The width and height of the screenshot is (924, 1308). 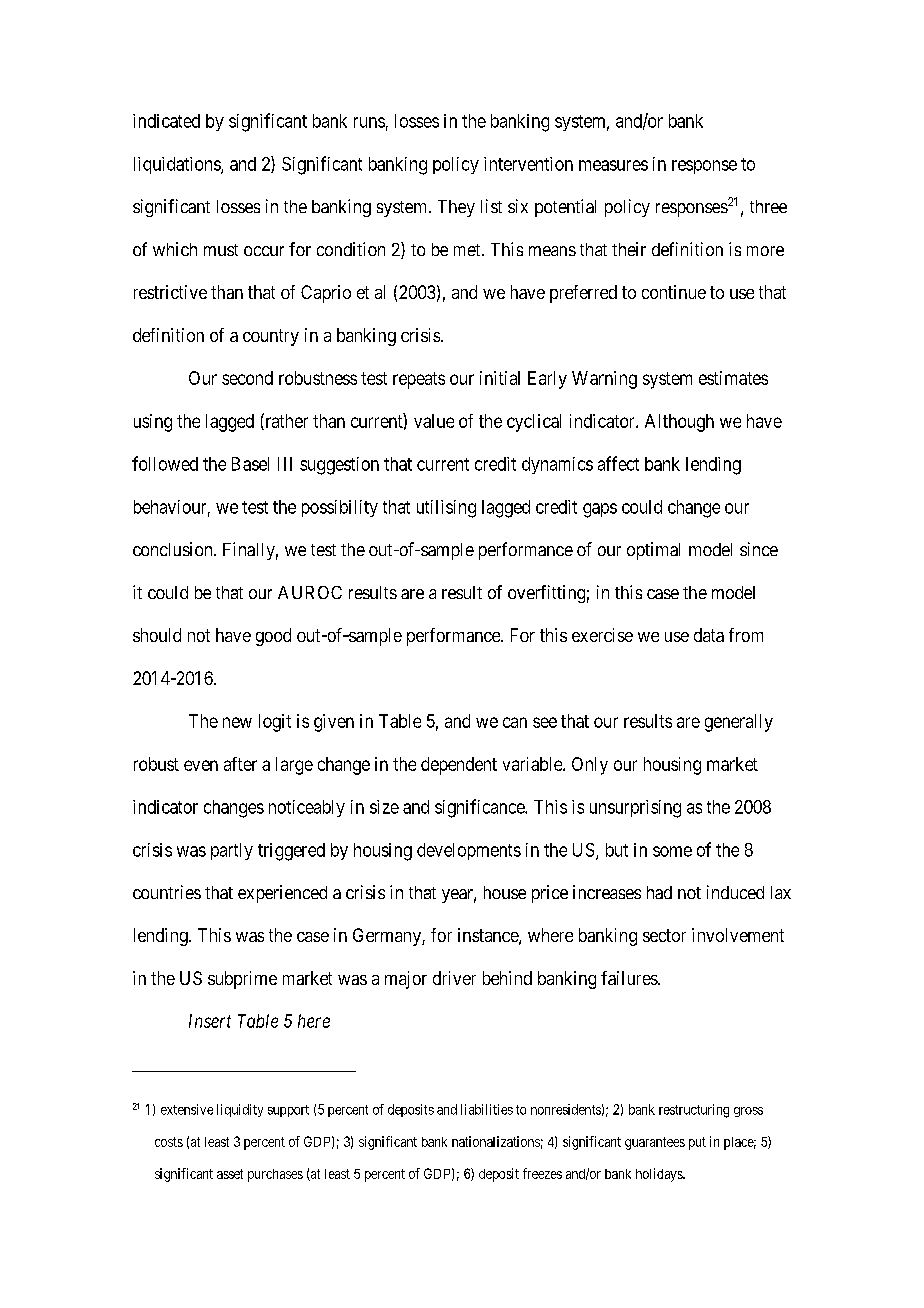 What do you see at coordinates (178, 165) in the screenshot?
I see `liquidations` at bounding box center [178, 165].
